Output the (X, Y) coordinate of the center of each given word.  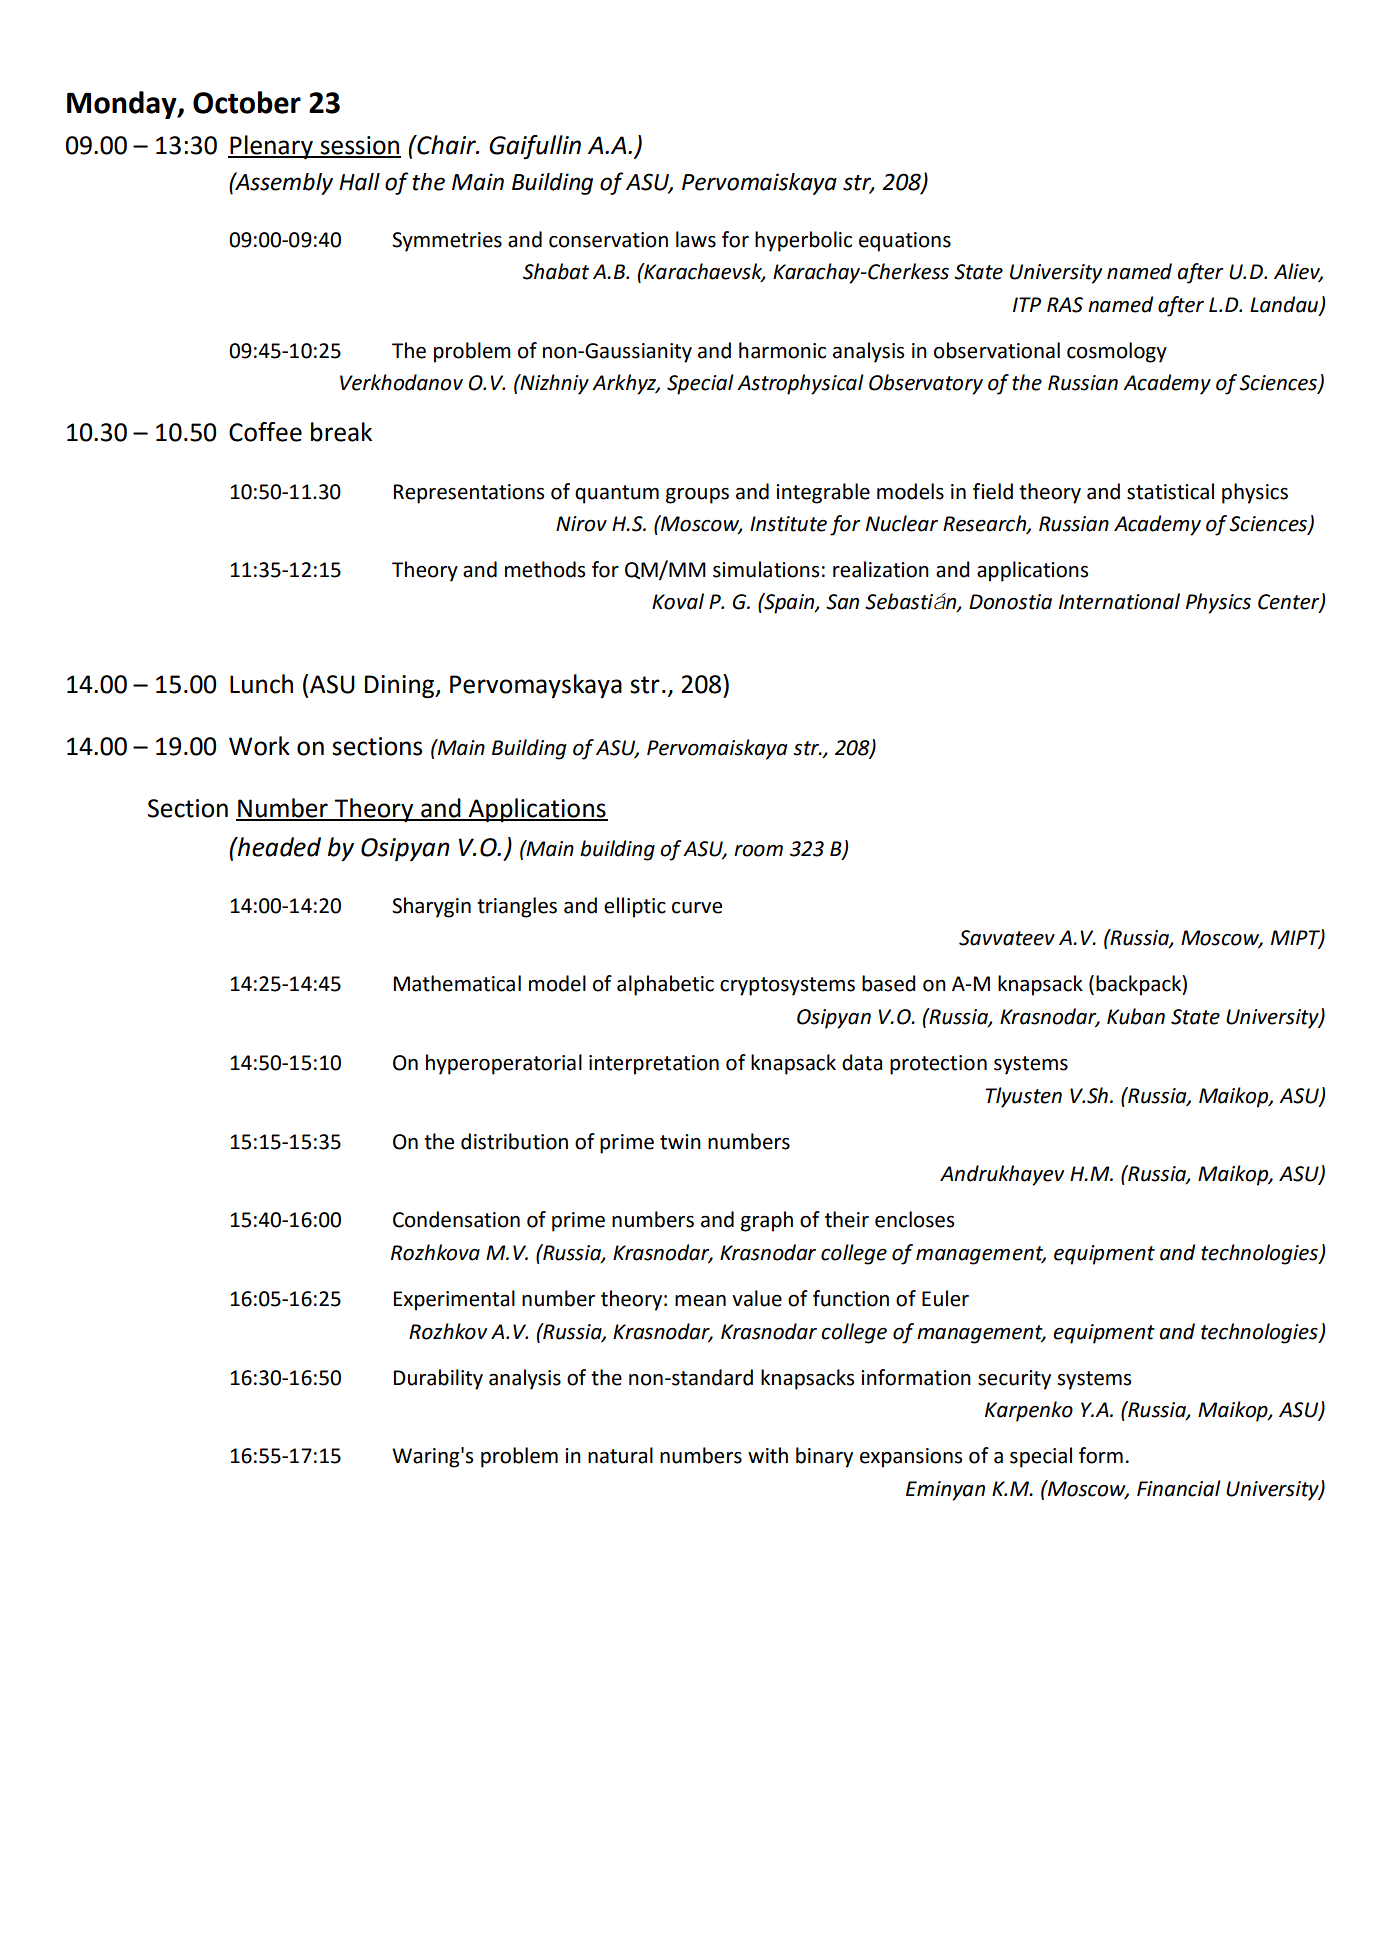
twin (680, 1142)
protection (938, 1065)
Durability (438, 1379)
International (1119, 601)
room (758, 851)
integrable (823, 493)
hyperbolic (803, 241)
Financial (1179, 1488)
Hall (359, 182)
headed (278, 847)
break (341, 432)
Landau (1285, 305)
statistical (1170, 491)
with (768, 1455)
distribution (514, 1141)
